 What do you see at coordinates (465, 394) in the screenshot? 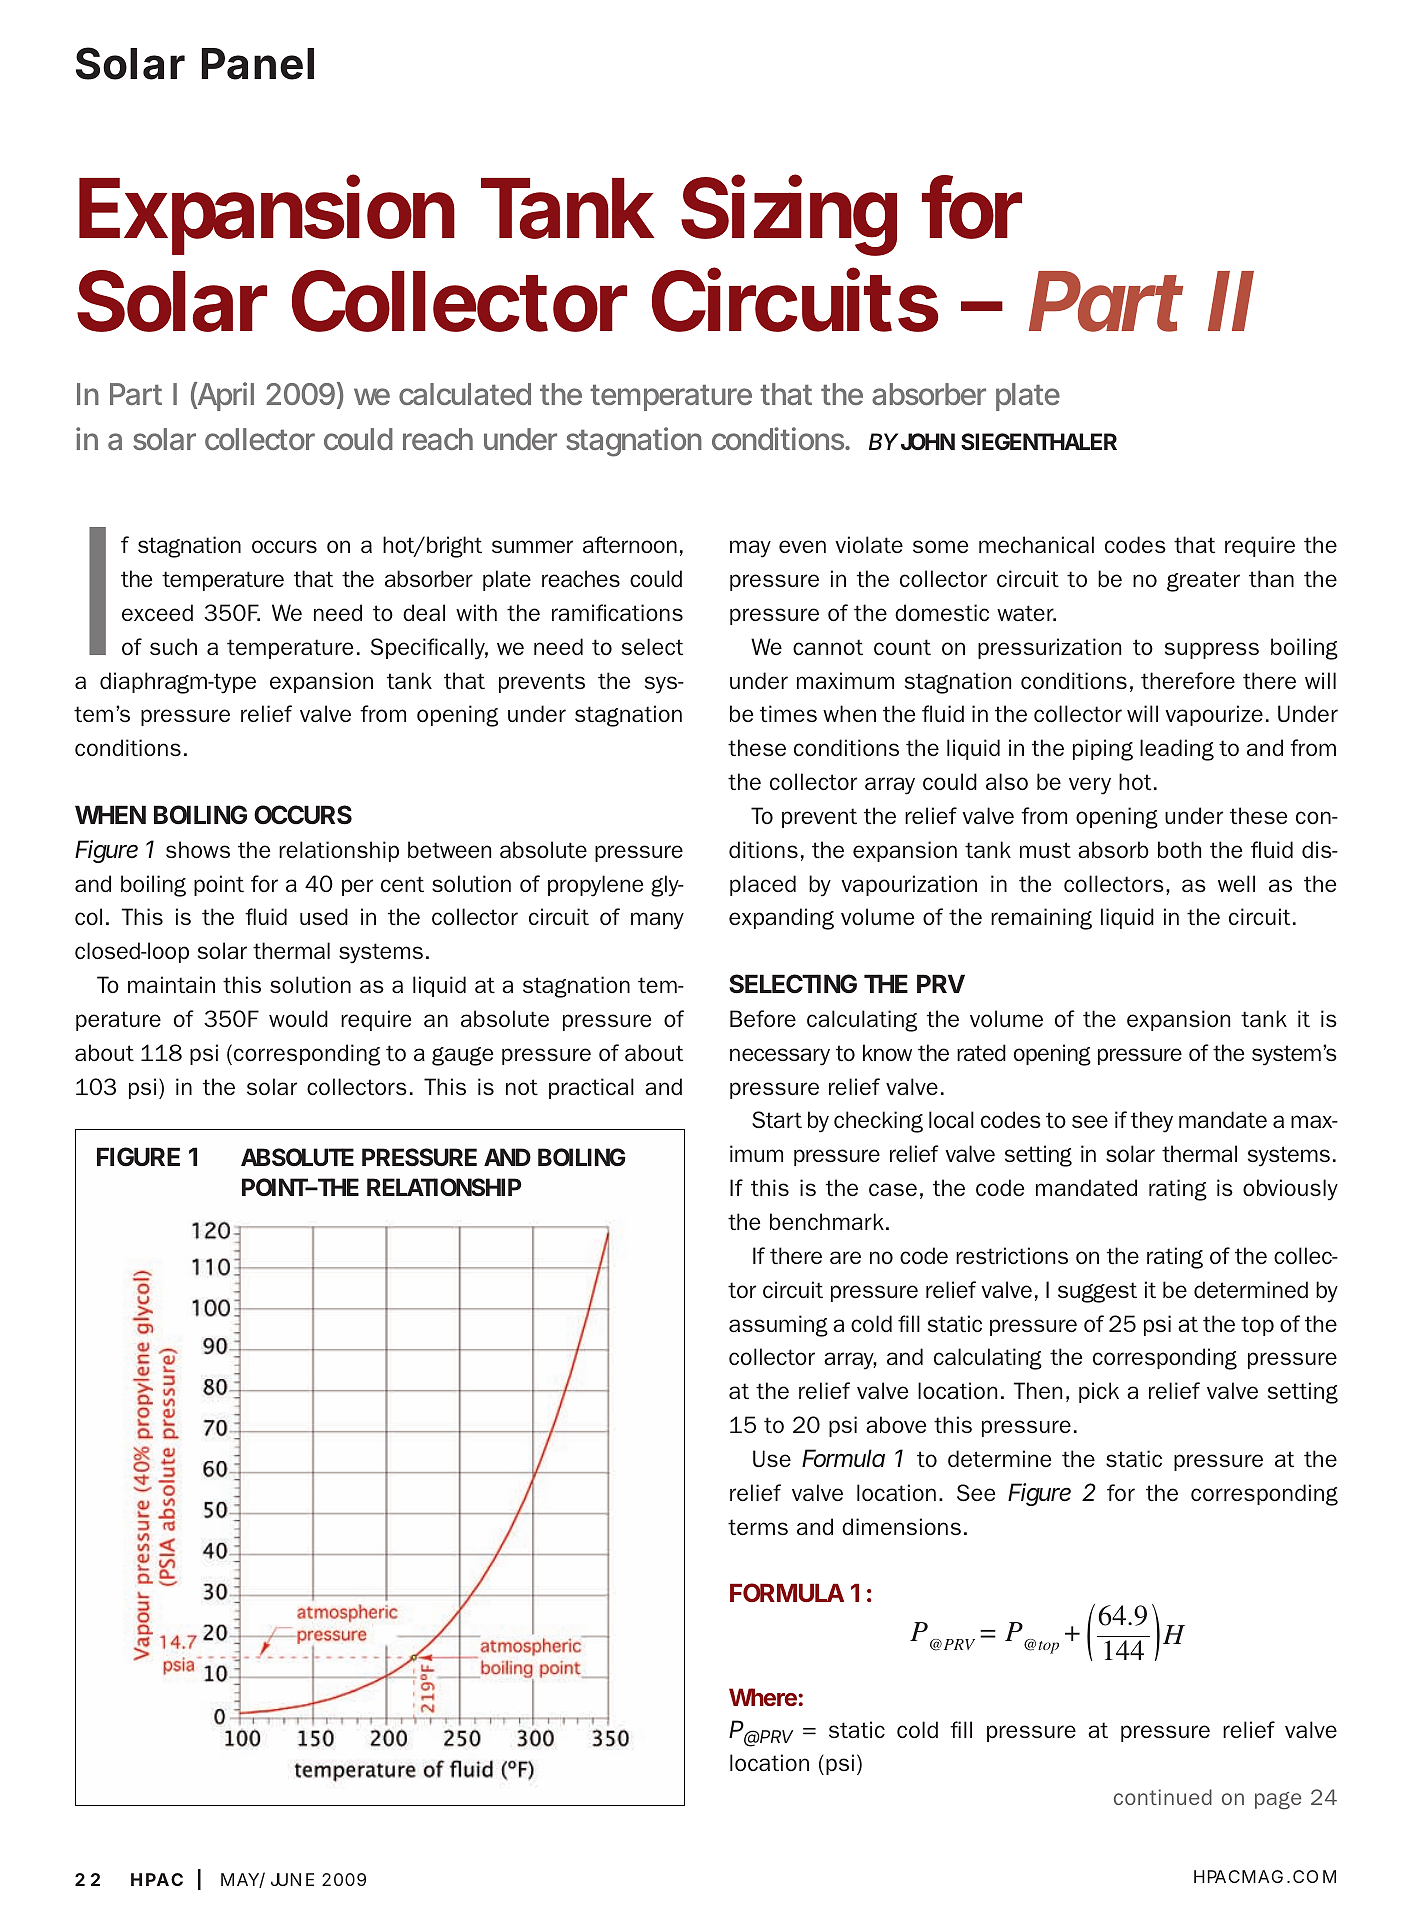
I see `calculated` at bounding box center [465, 394].
